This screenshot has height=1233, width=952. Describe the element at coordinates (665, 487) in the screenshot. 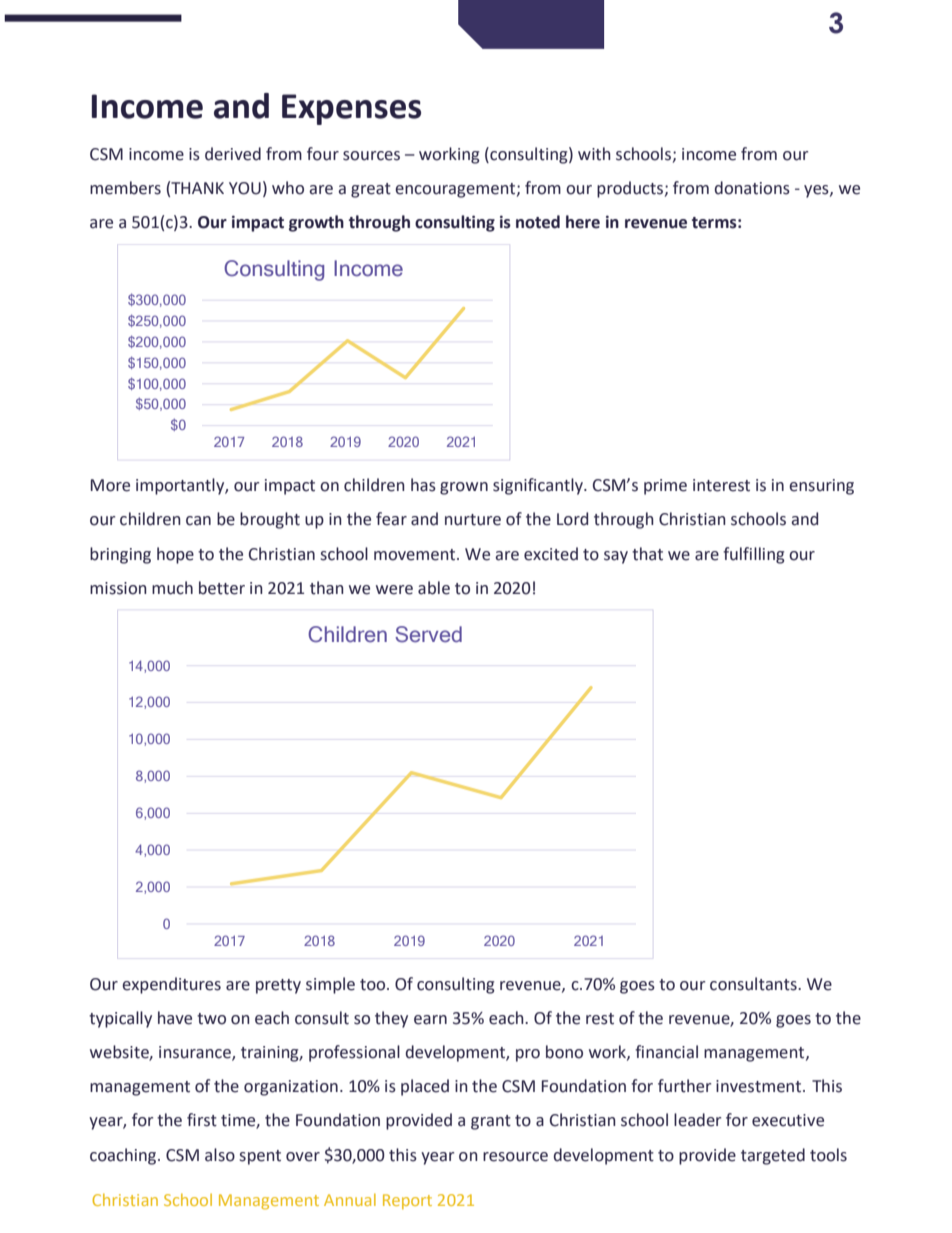

I see `prime` at that location.
